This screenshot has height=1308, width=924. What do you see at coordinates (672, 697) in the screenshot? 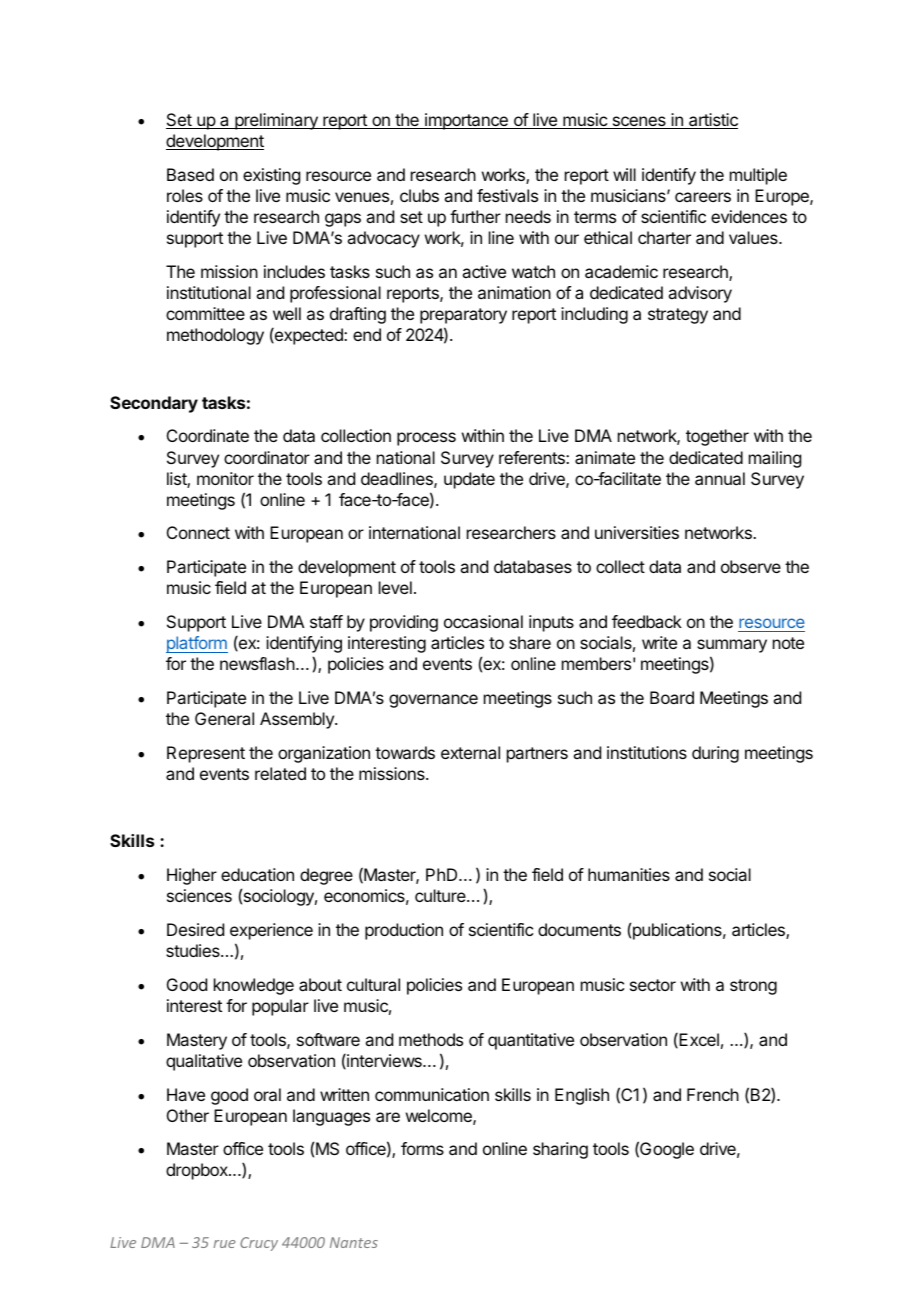
I see `Board` at bounding box center [672, 697].
